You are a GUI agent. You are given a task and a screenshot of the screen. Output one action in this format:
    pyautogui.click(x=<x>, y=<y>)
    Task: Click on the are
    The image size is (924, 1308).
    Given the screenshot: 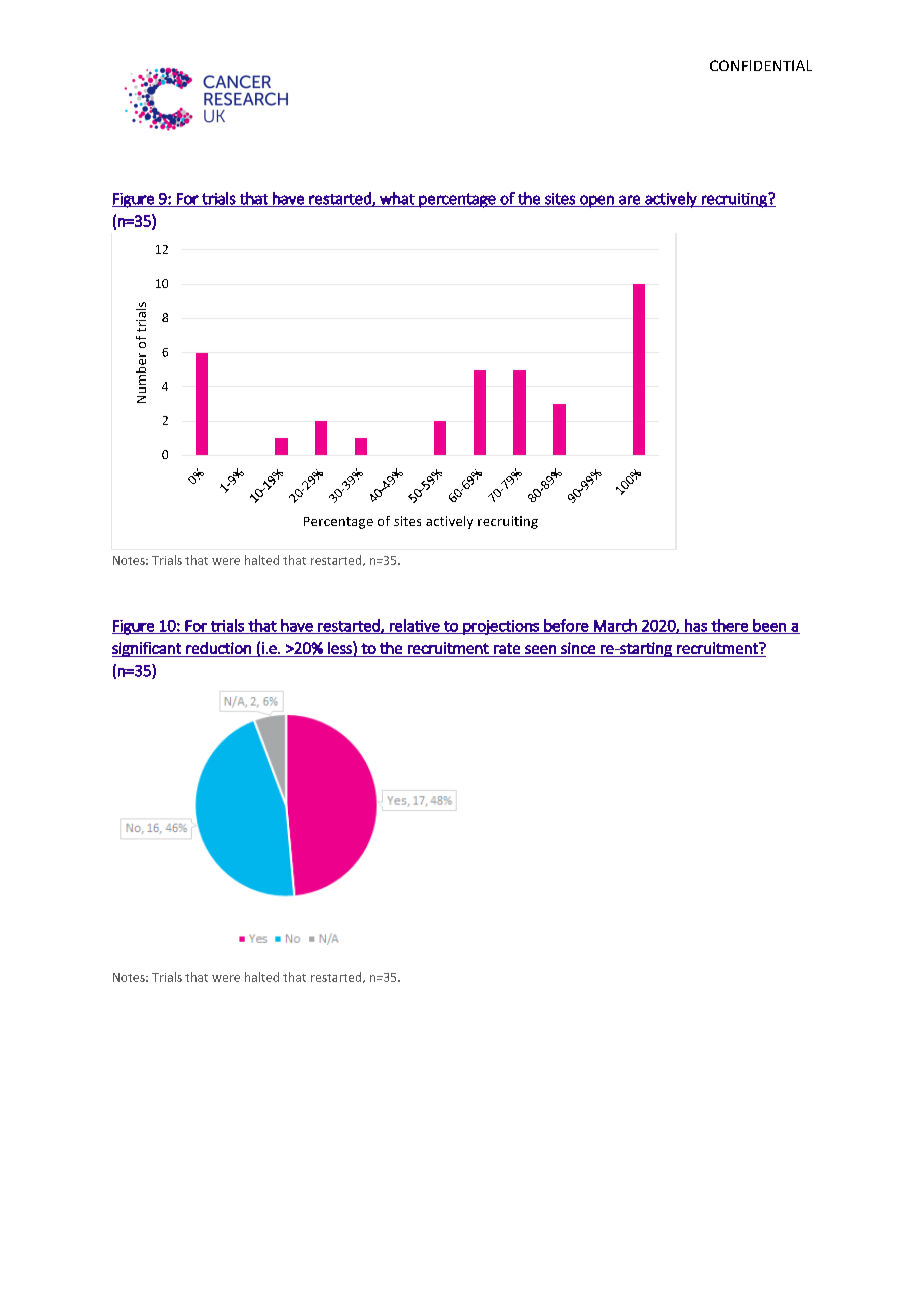 What is the action you would take?
    pyautogui.click(x=629, y=201)
